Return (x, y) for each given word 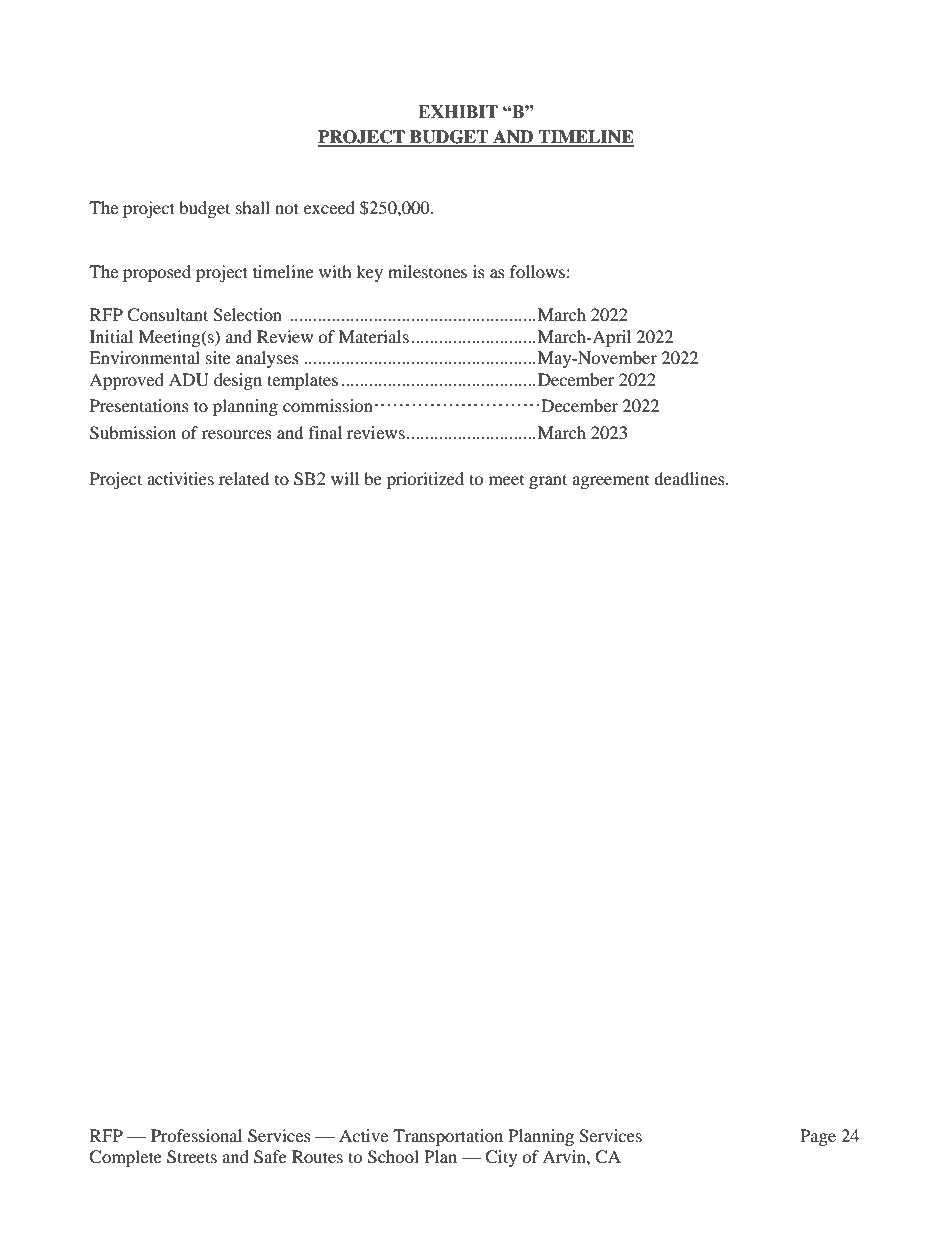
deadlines (690, 478)
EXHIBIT (458, 111)
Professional (196, 1135)
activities (180, 478)
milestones (427, 271)
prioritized (425, 480)
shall (253, 207)
